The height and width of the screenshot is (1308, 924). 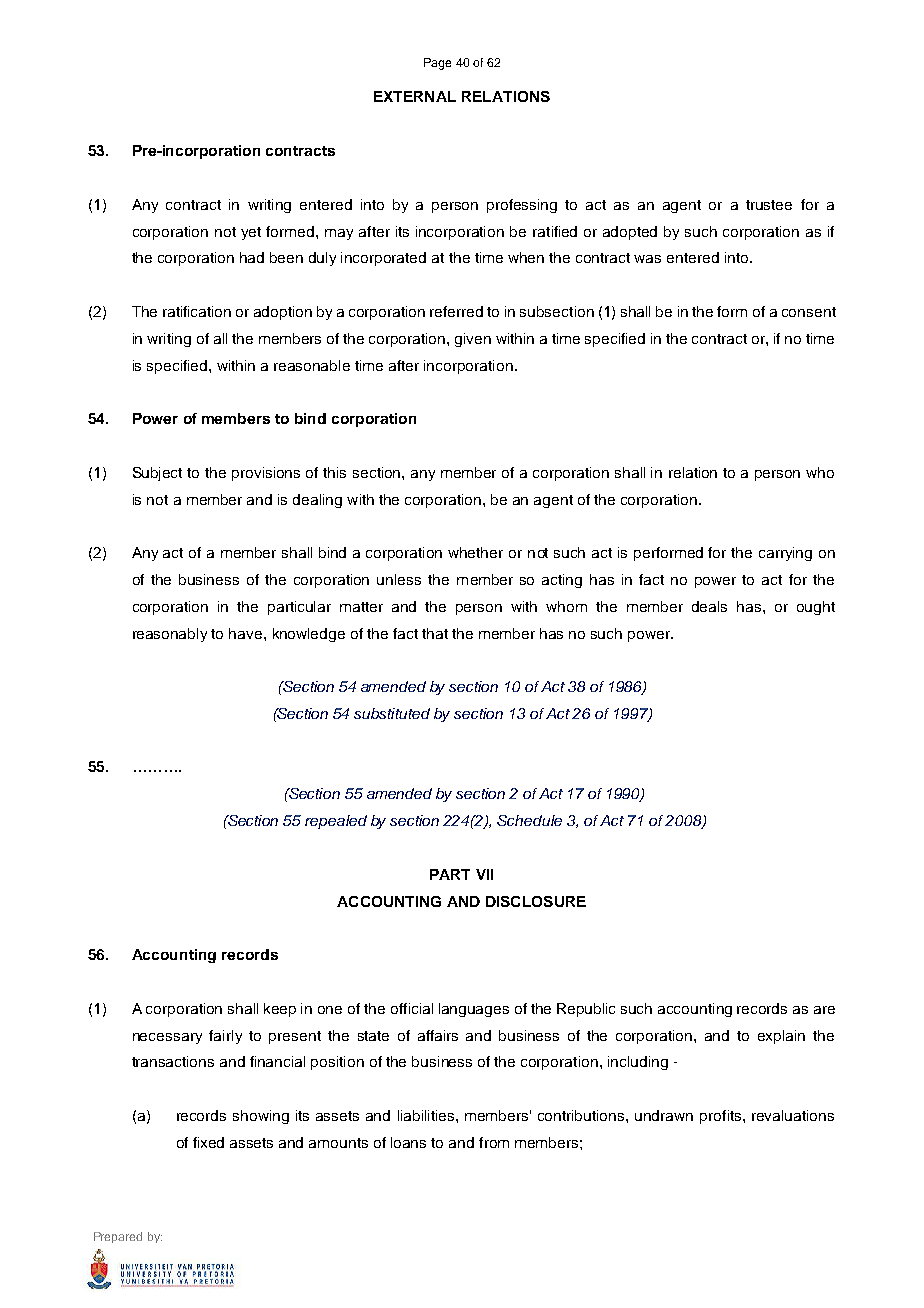 I want to click on from, so click(x=494, y=1142).
